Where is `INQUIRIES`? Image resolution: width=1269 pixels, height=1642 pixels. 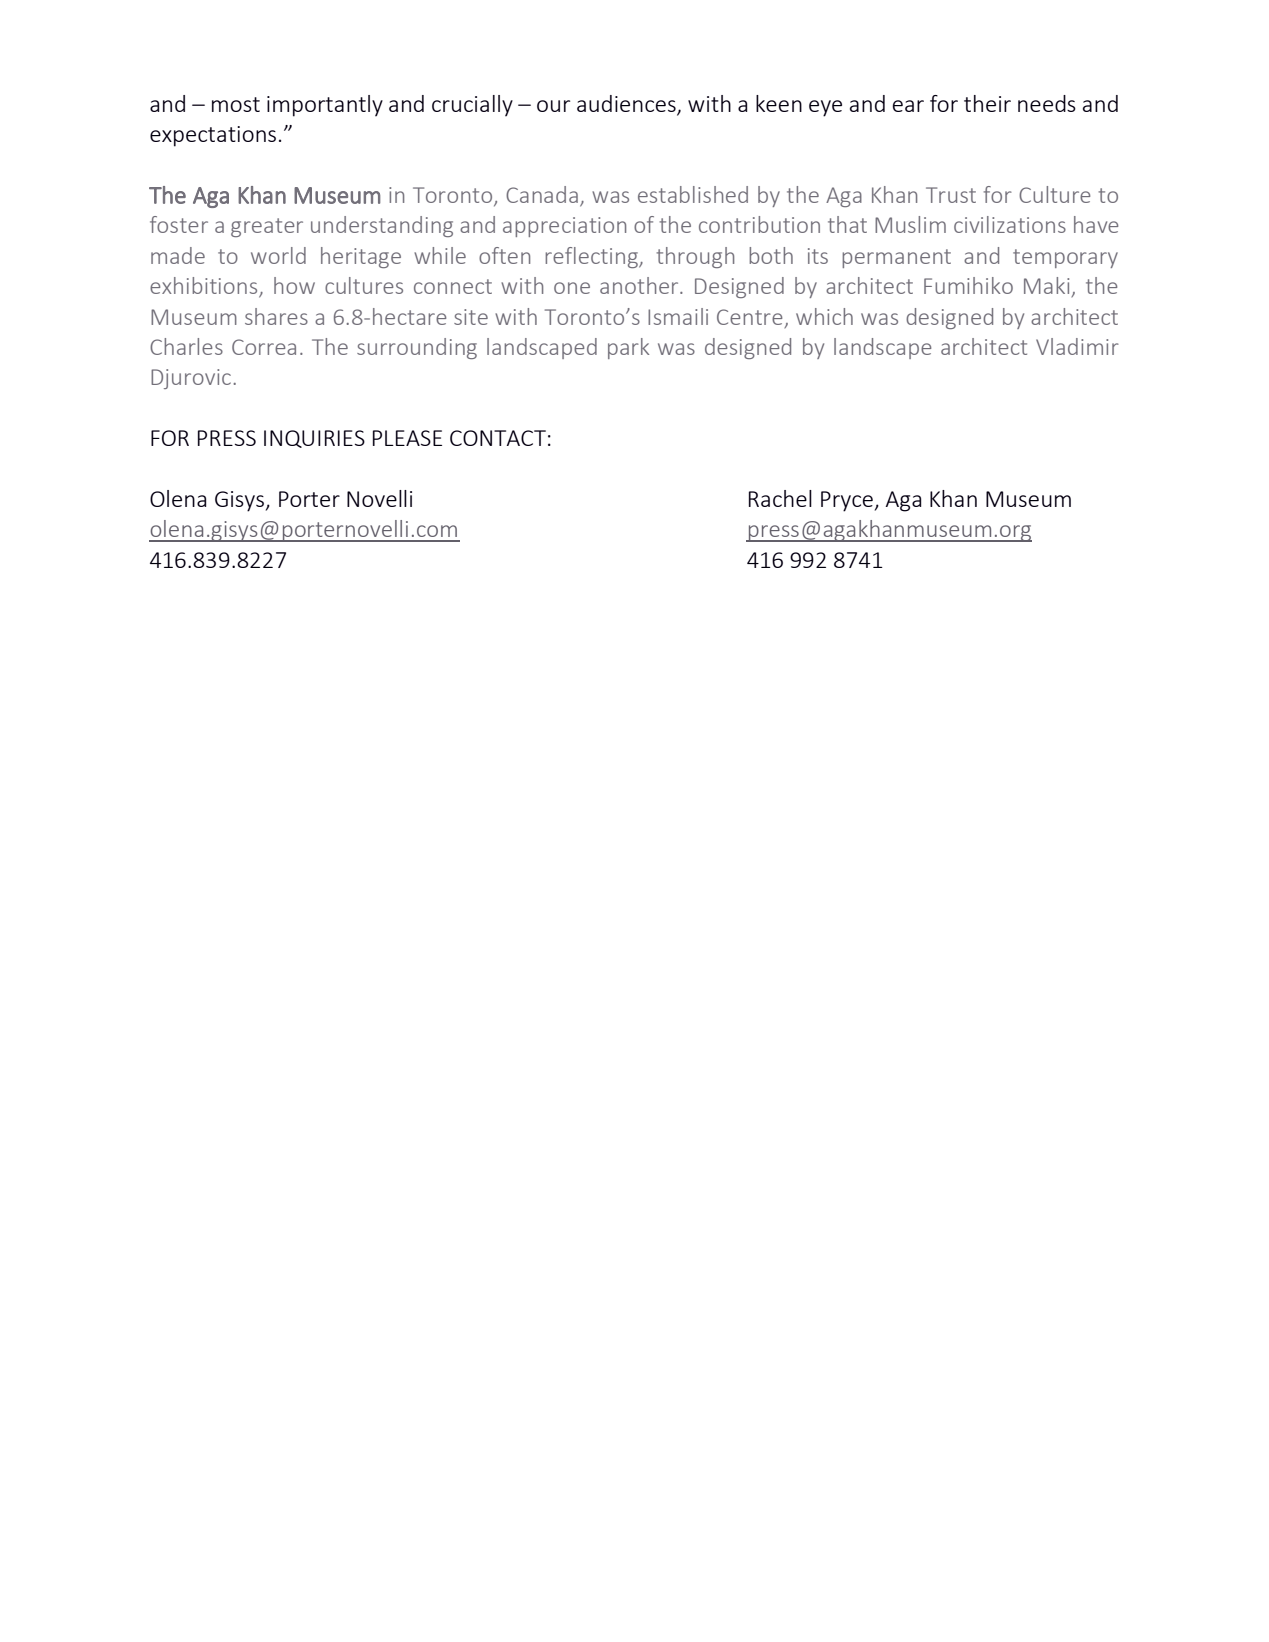
INQUIRIES is located at coordinates (314, 439).
